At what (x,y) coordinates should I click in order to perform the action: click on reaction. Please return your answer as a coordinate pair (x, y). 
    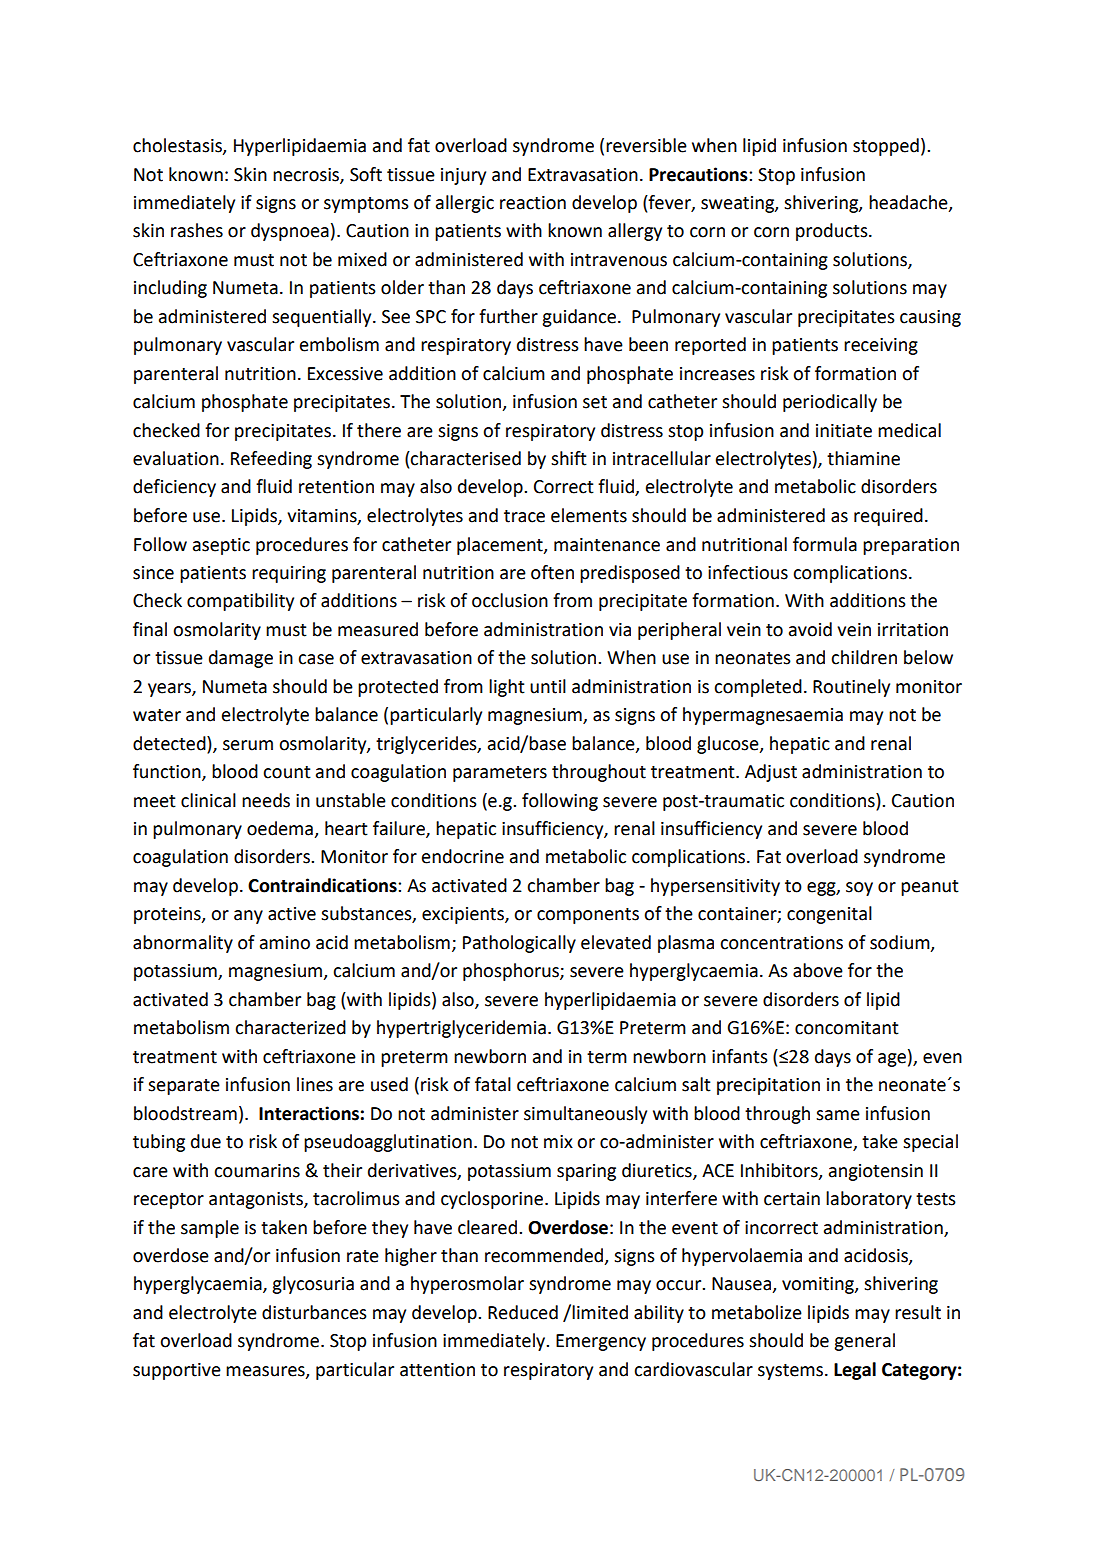
    Looking at the image, I should click on (533, 203).
